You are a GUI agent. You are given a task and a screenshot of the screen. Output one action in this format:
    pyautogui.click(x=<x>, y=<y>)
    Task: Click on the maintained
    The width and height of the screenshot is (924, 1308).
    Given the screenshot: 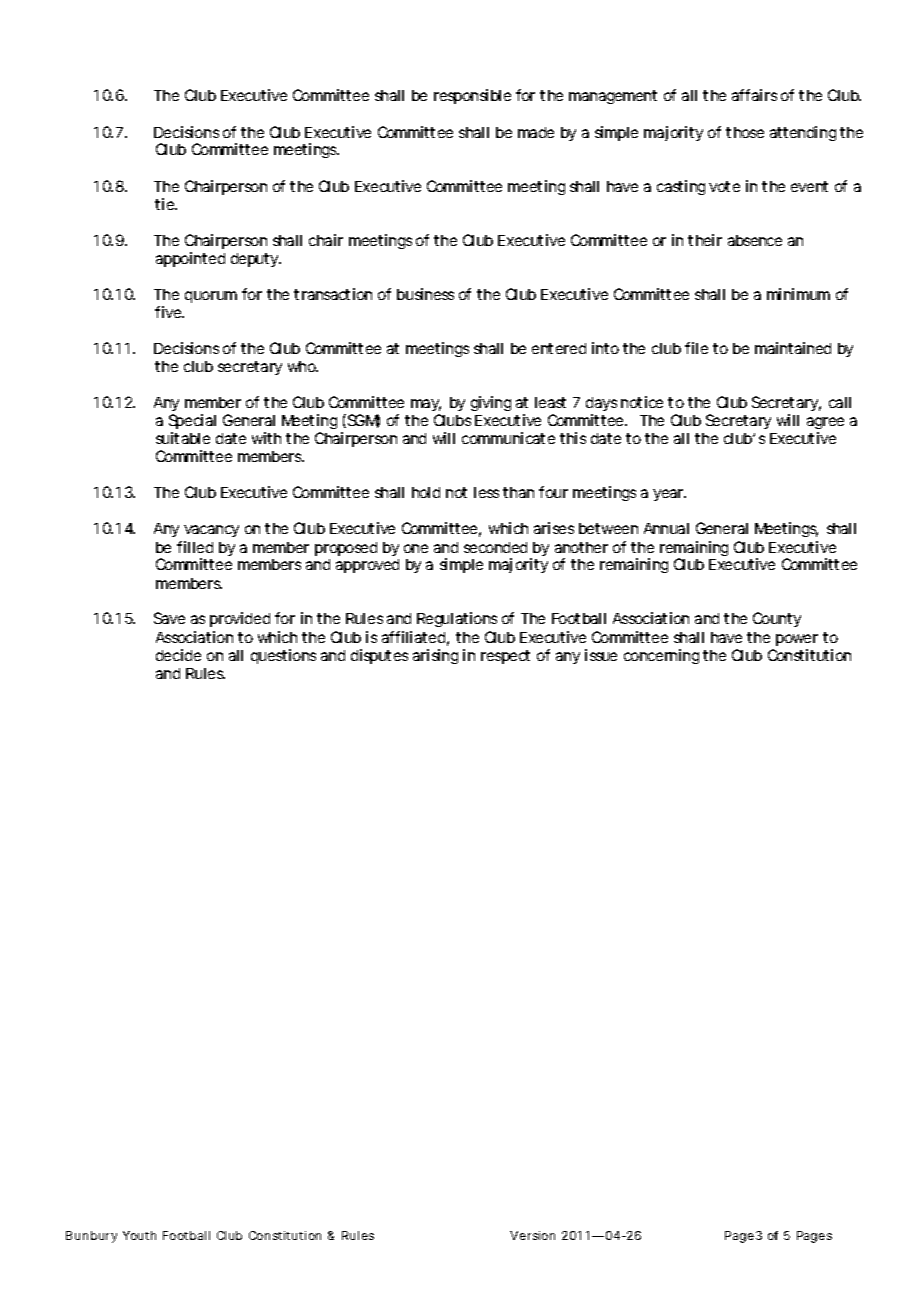 What is the action you would take?
    pyautogui.click(x=793, y=348)
